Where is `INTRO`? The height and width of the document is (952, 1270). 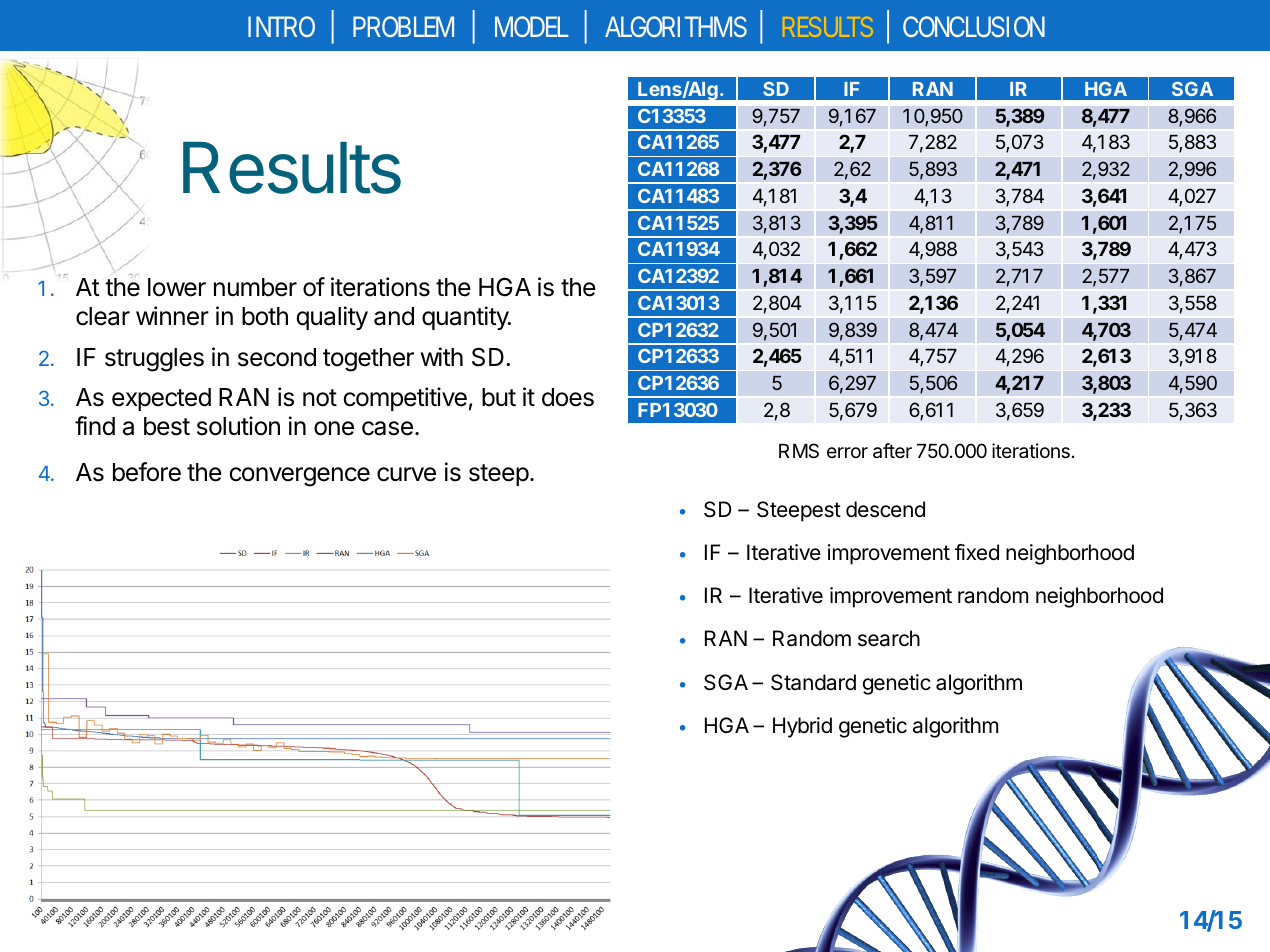
INTRO is located at coordinates (281, 26).
